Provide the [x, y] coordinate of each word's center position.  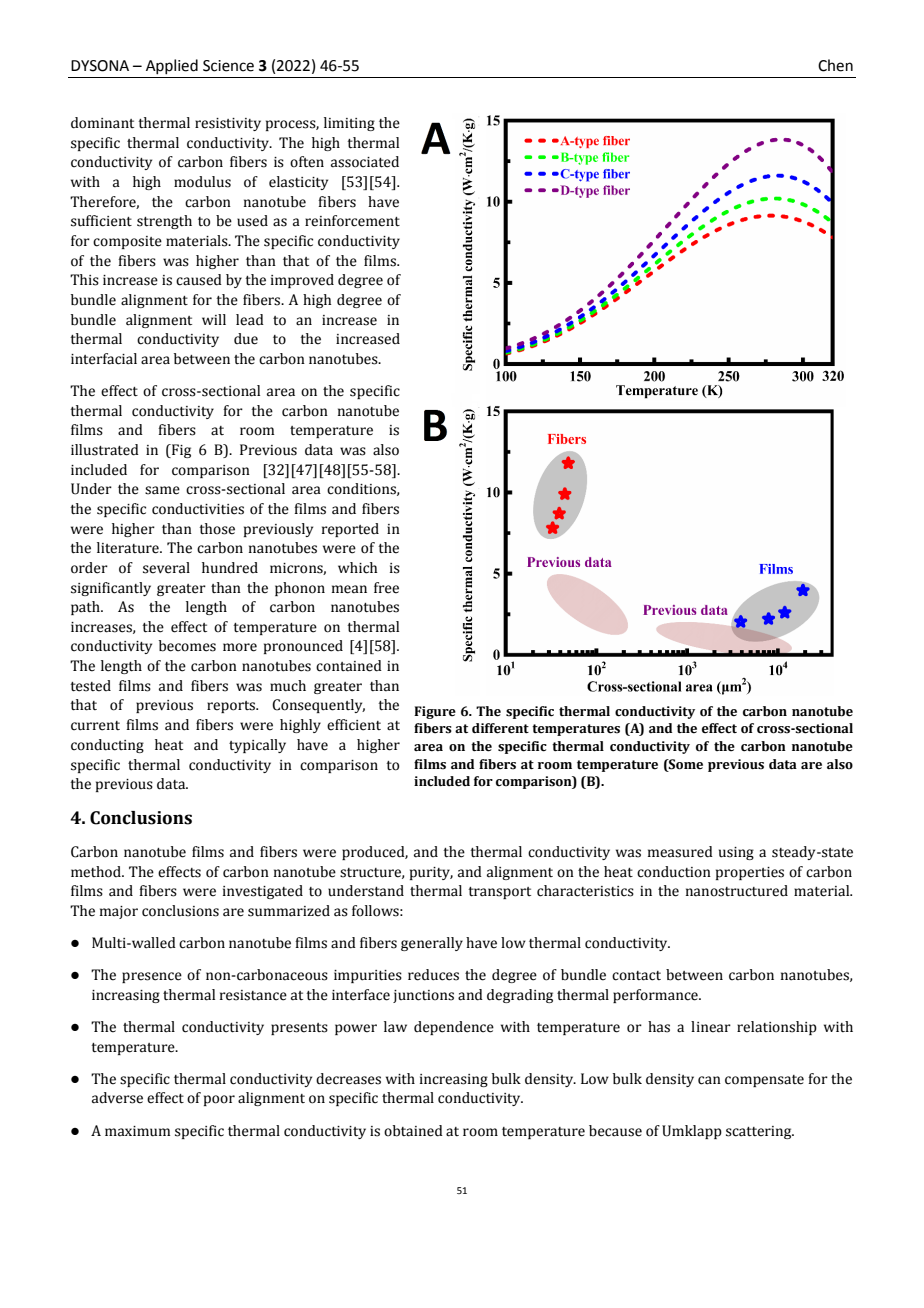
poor [219, 1100]
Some [685, 764]
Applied [172, 66]
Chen [835, 65]
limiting [349, 124]
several [166, 568]
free [386, 588]
